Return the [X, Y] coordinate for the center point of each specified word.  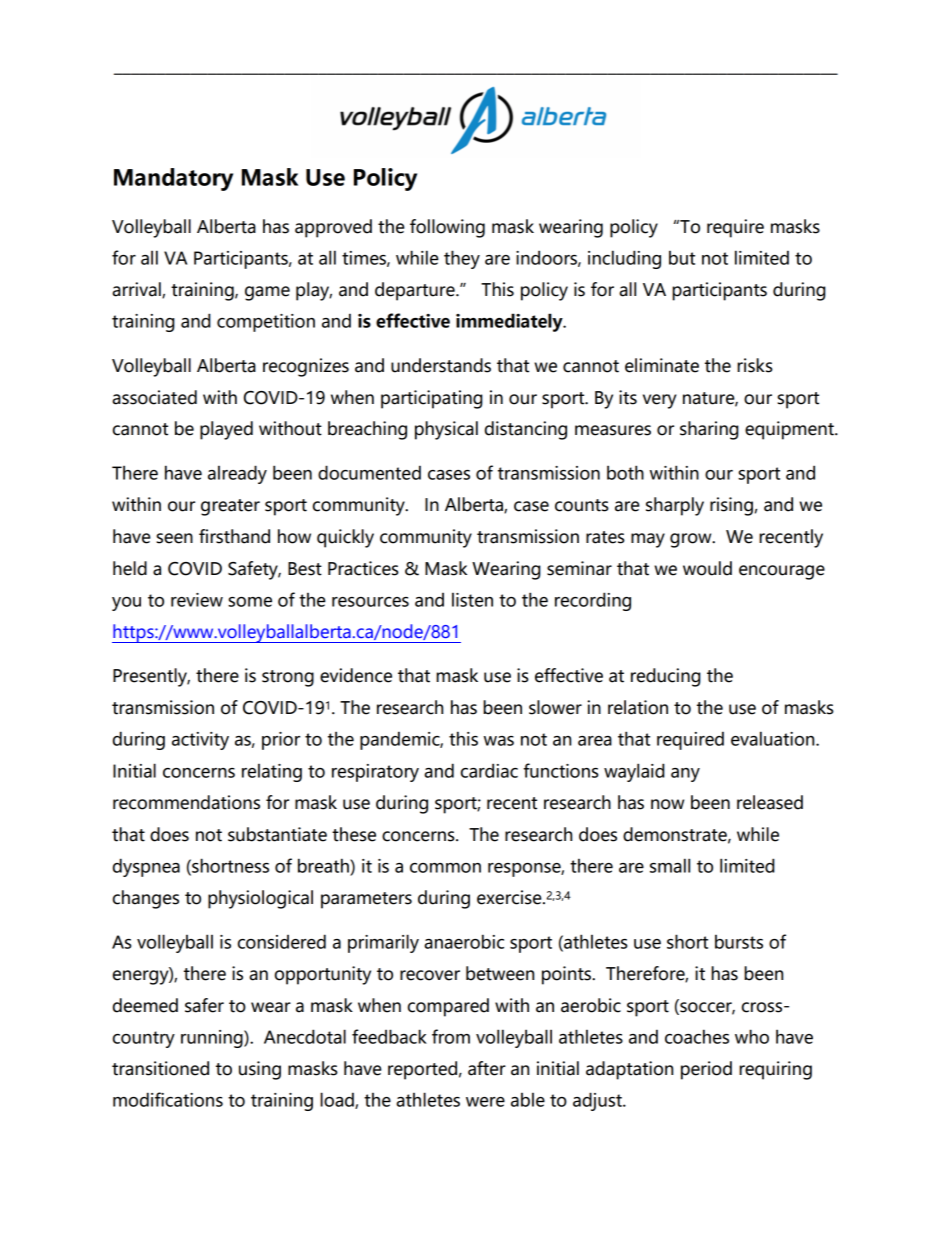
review [197, 600]
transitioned [160, 1068]
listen [472, 600]
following [447, 228]
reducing [666, 677]
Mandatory [173, 179]
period [706, 1070]
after [487, 1068]
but [682, 258]
